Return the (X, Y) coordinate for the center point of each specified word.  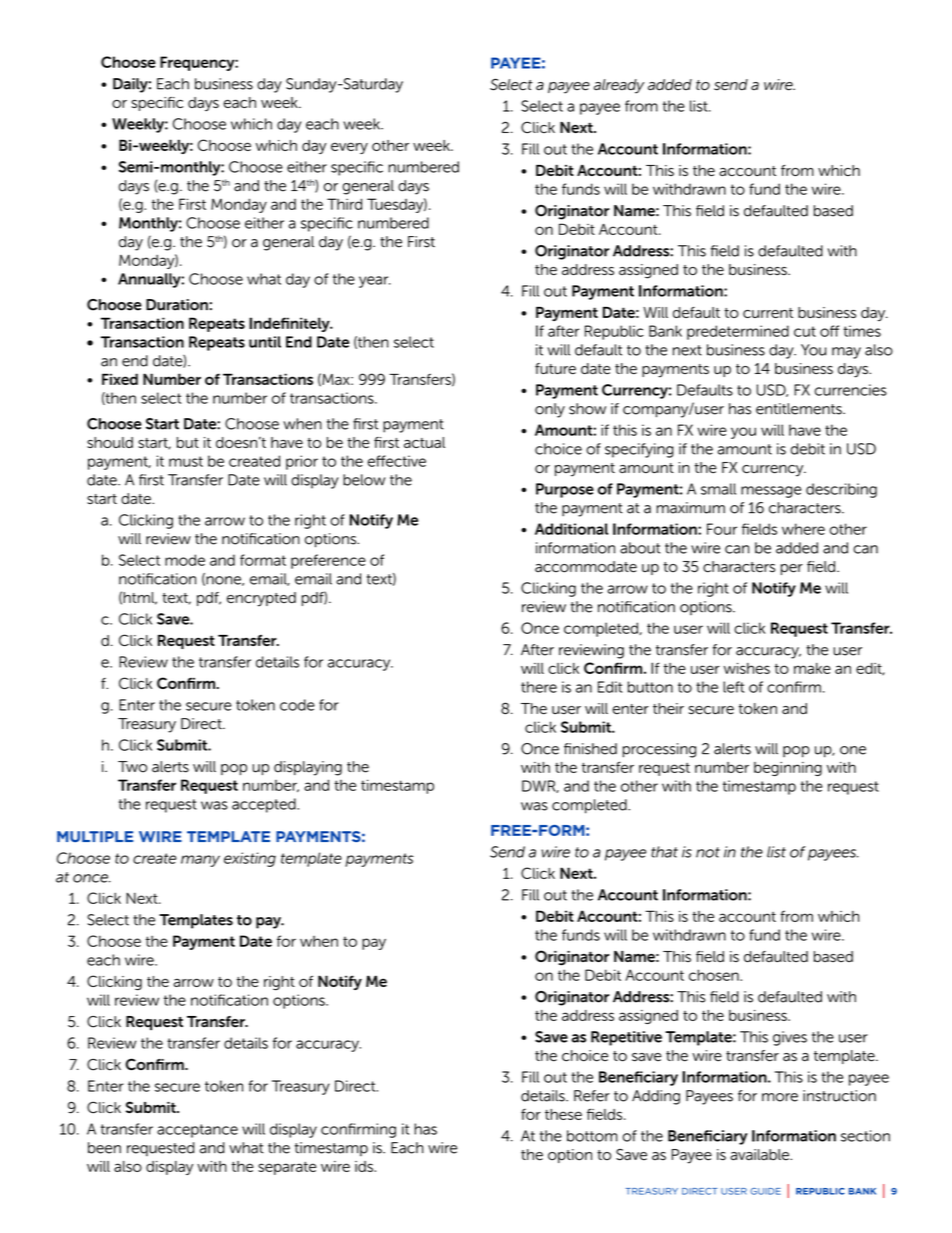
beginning (788, 769)
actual (424, 442)
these (563, 1114)
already (619, 86)
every (349, 148)
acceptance (197, 1131)
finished (590, 749)
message (771, 492)
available (760, 1155)
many (200, 861)
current (768, 313)
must (186, 461)
